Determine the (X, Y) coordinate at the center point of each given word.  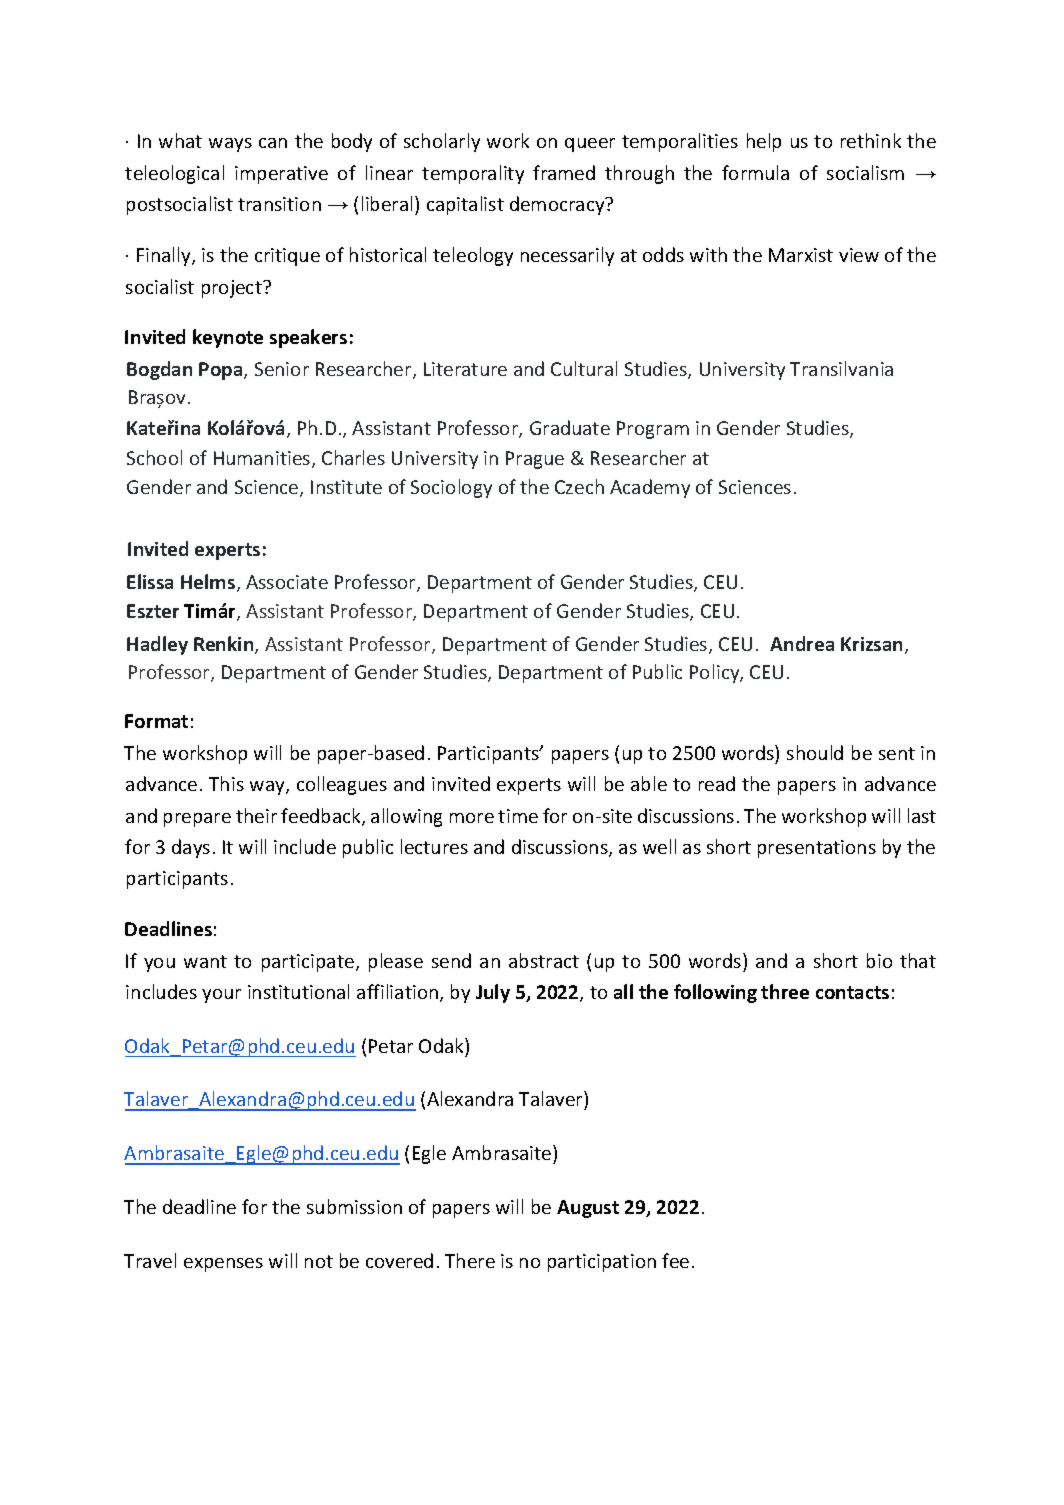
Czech (579, 486)
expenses (223, 1265)
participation (602, 1263)
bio (879, 960)
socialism (865, 172)
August (588, 1209)
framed (564, 172)
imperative (281, 175)
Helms (209, 583)
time (518, 816)
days (191, 848)
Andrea (802, 643)
